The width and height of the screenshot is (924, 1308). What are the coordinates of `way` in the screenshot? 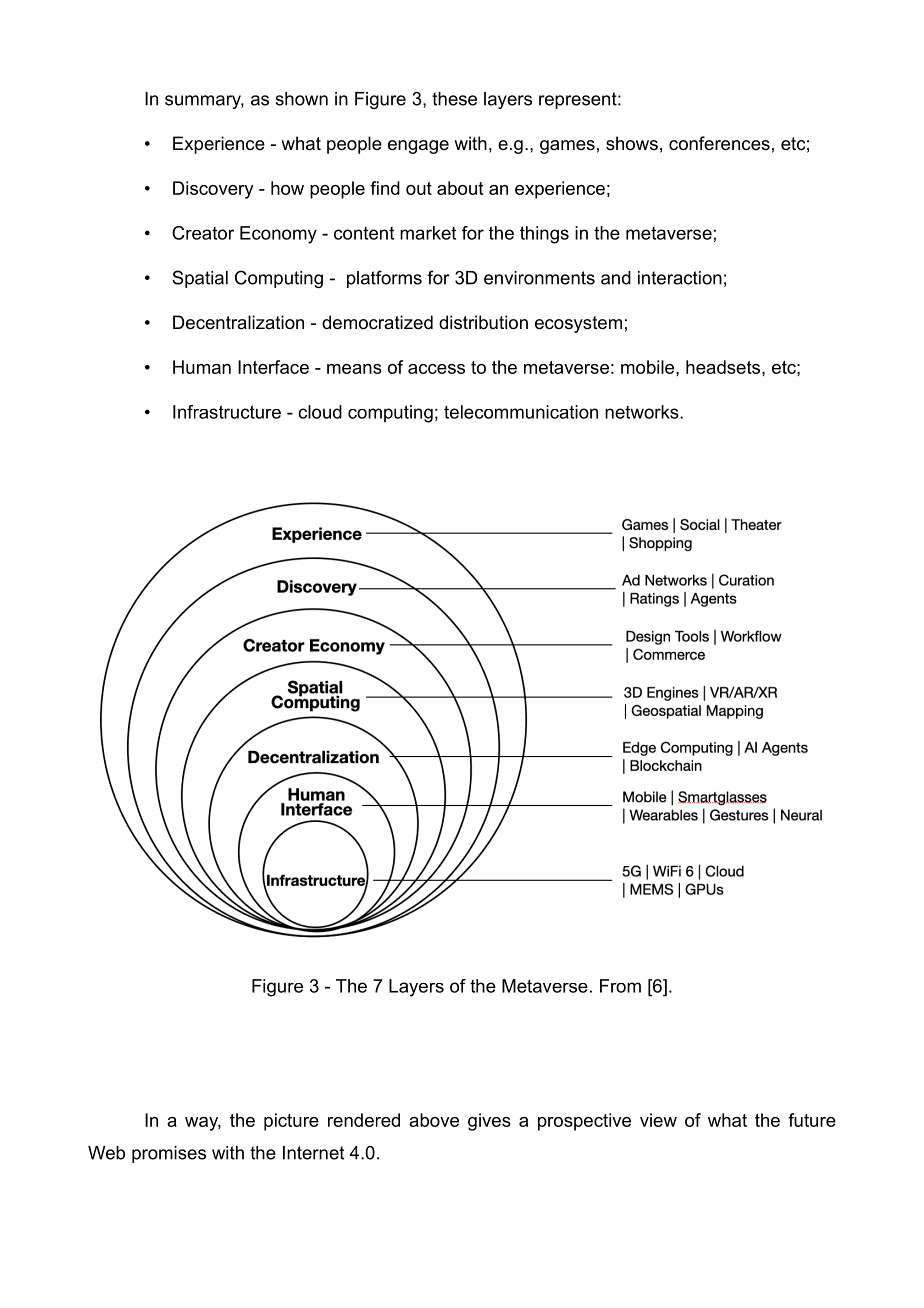 It's located at (203, 1124).
